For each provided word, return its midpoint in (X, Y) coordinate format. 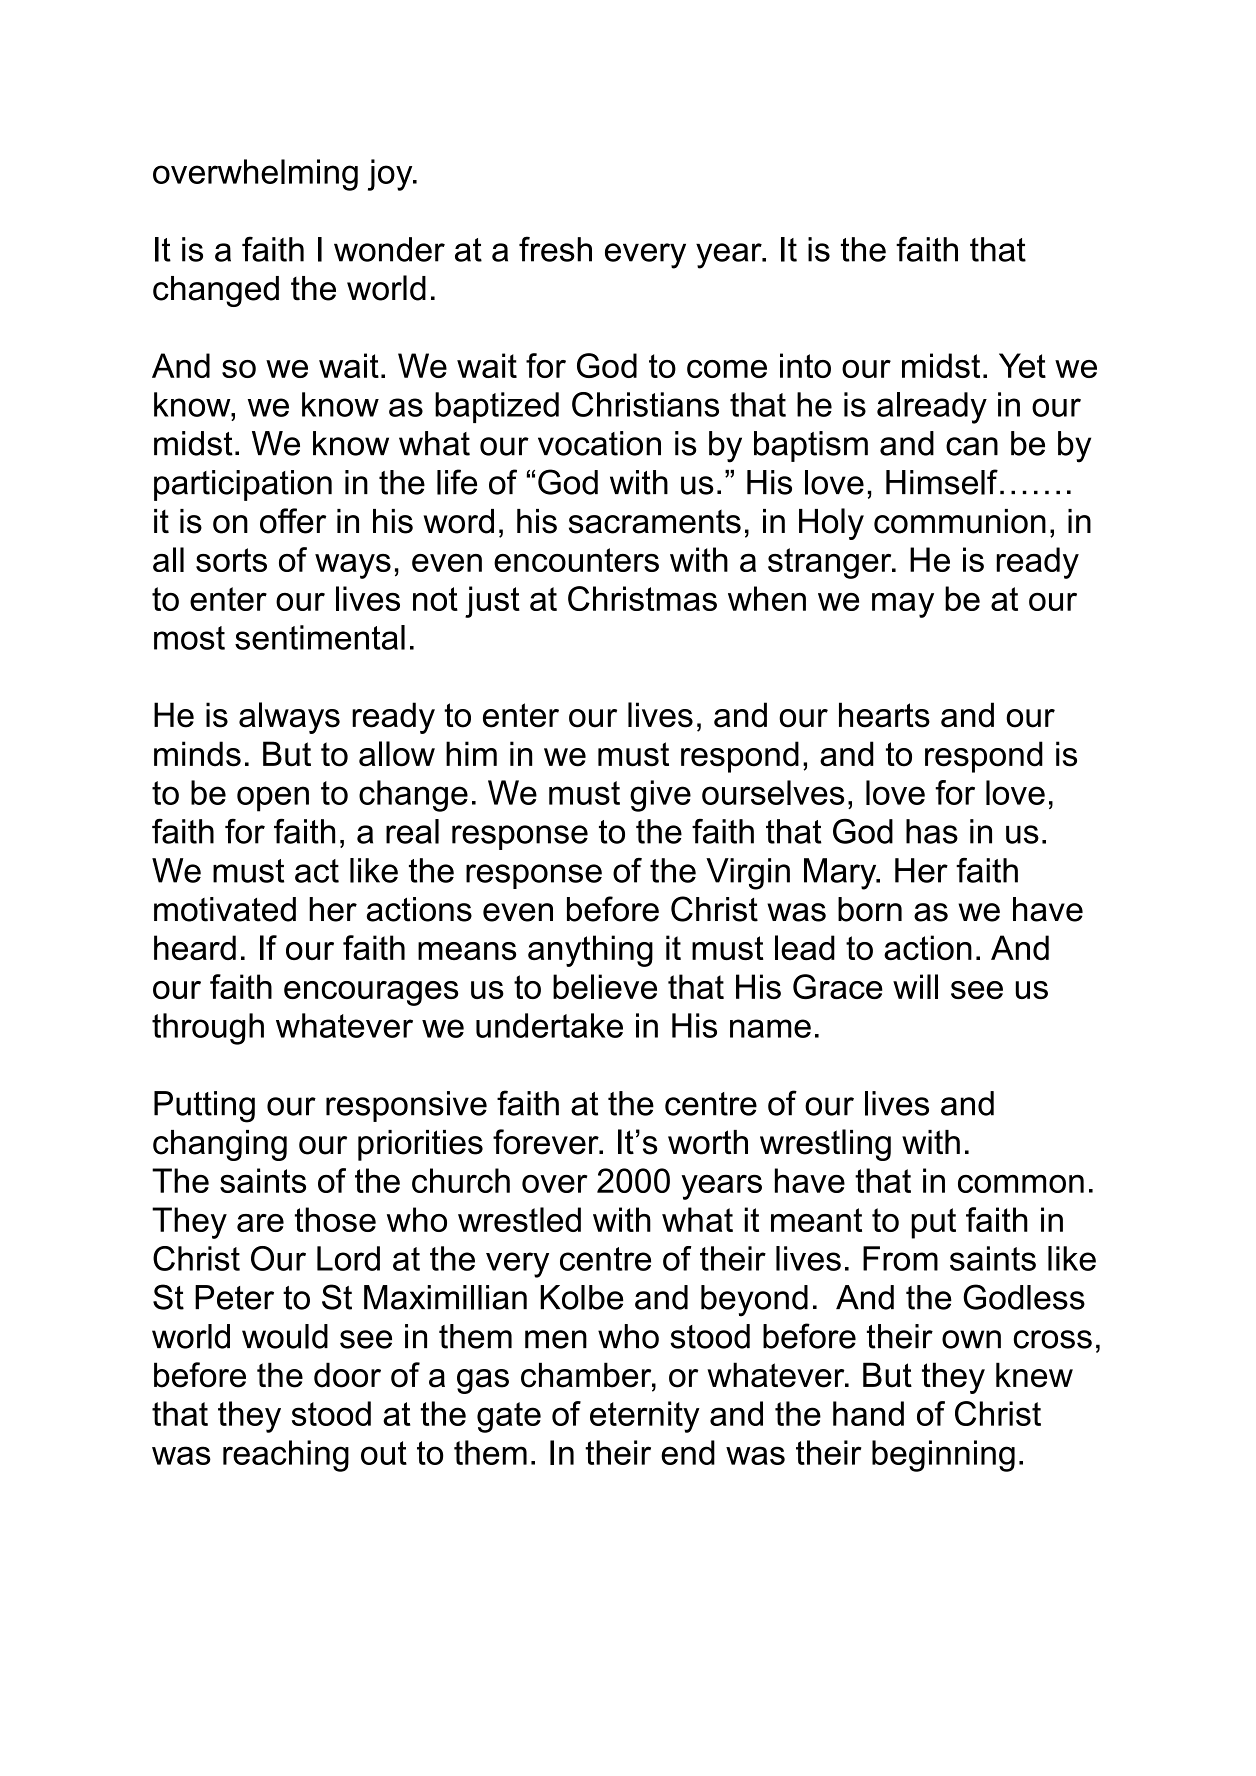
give (660, 796)
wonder (389, 249)
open (273, 799)
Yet (1022, 365)
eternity (645, 1417)
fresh (555, 249)
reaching (286, 1456)
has (932, 831)
